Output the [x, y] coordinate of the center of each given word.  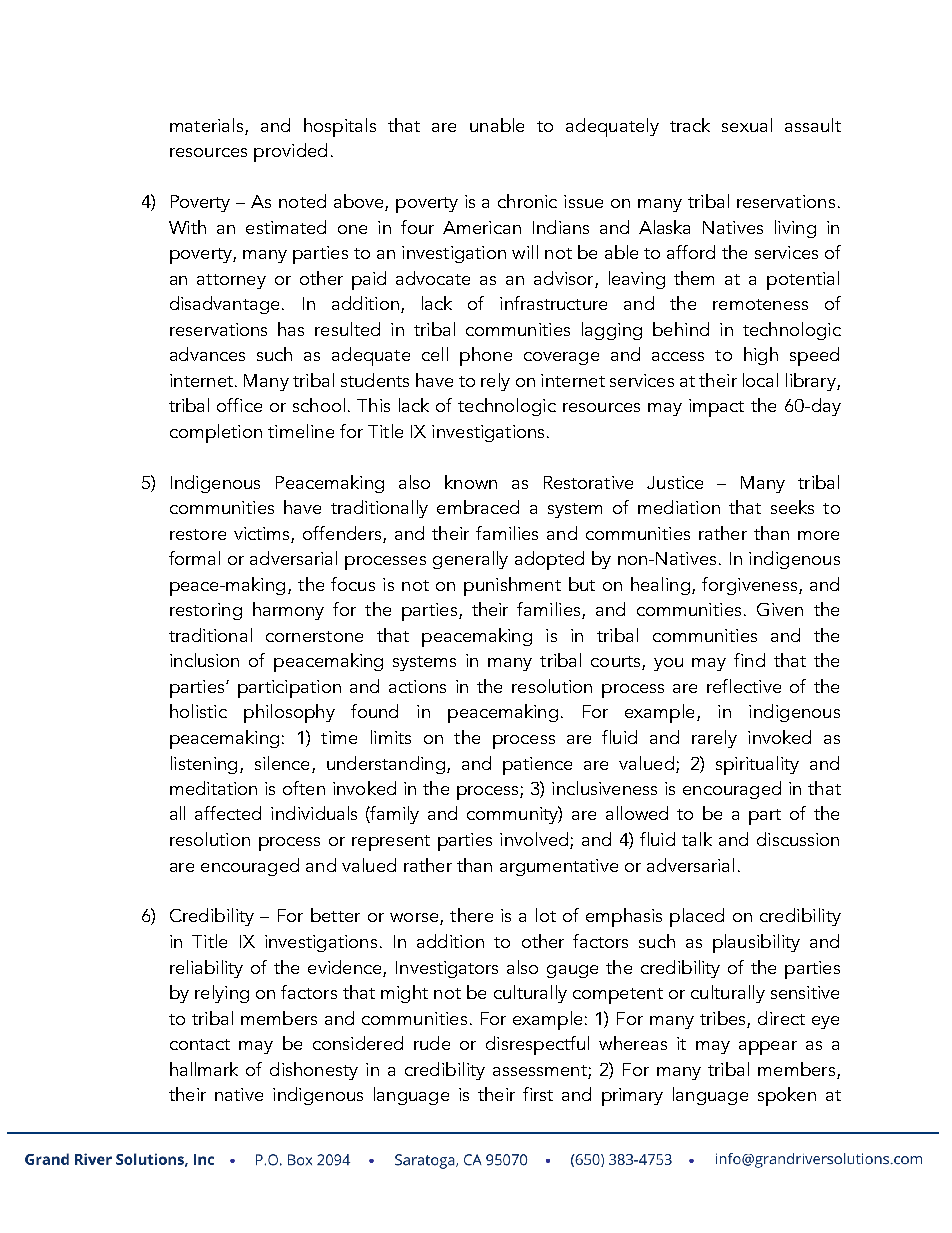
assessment [540, 1070]
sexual [747, 125]
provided [290, 152]
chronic [527, 201]
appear [768, 1048]
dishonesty [314, 1071]
